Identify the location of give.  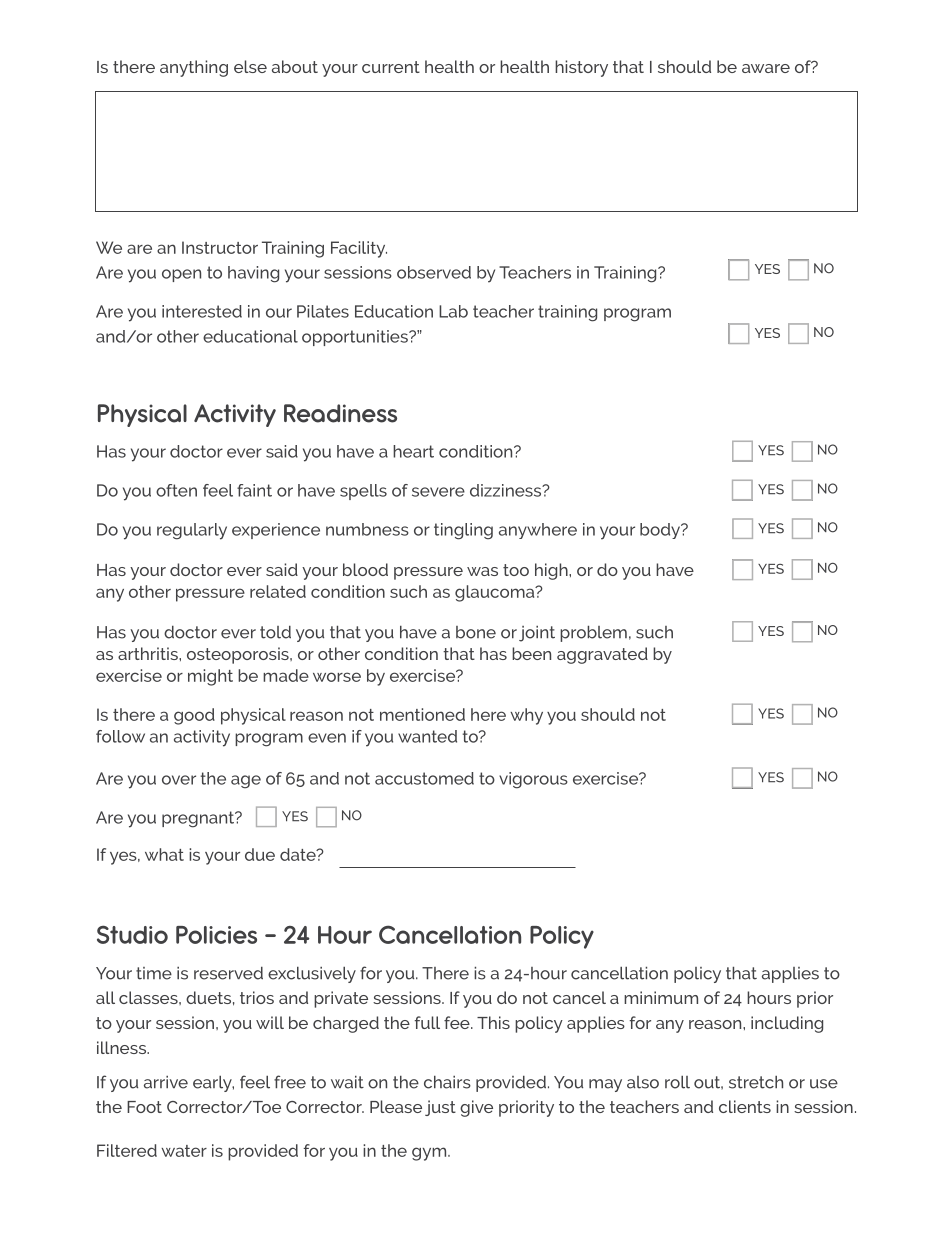
(476, 1108).
